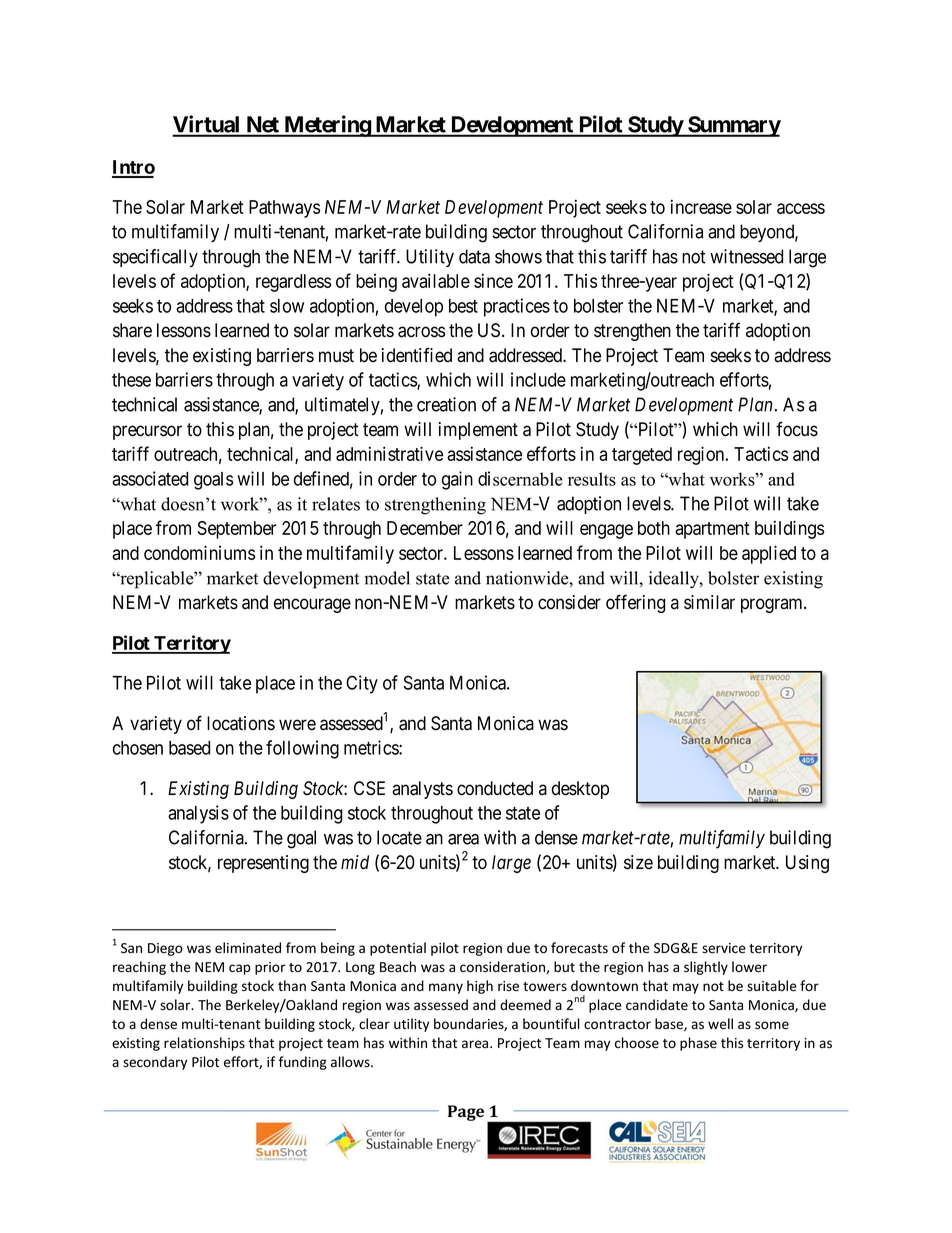  What do you see at coordinates (284, 209) in the document?
I see `Pathways` at bounding box center [284, 209].
